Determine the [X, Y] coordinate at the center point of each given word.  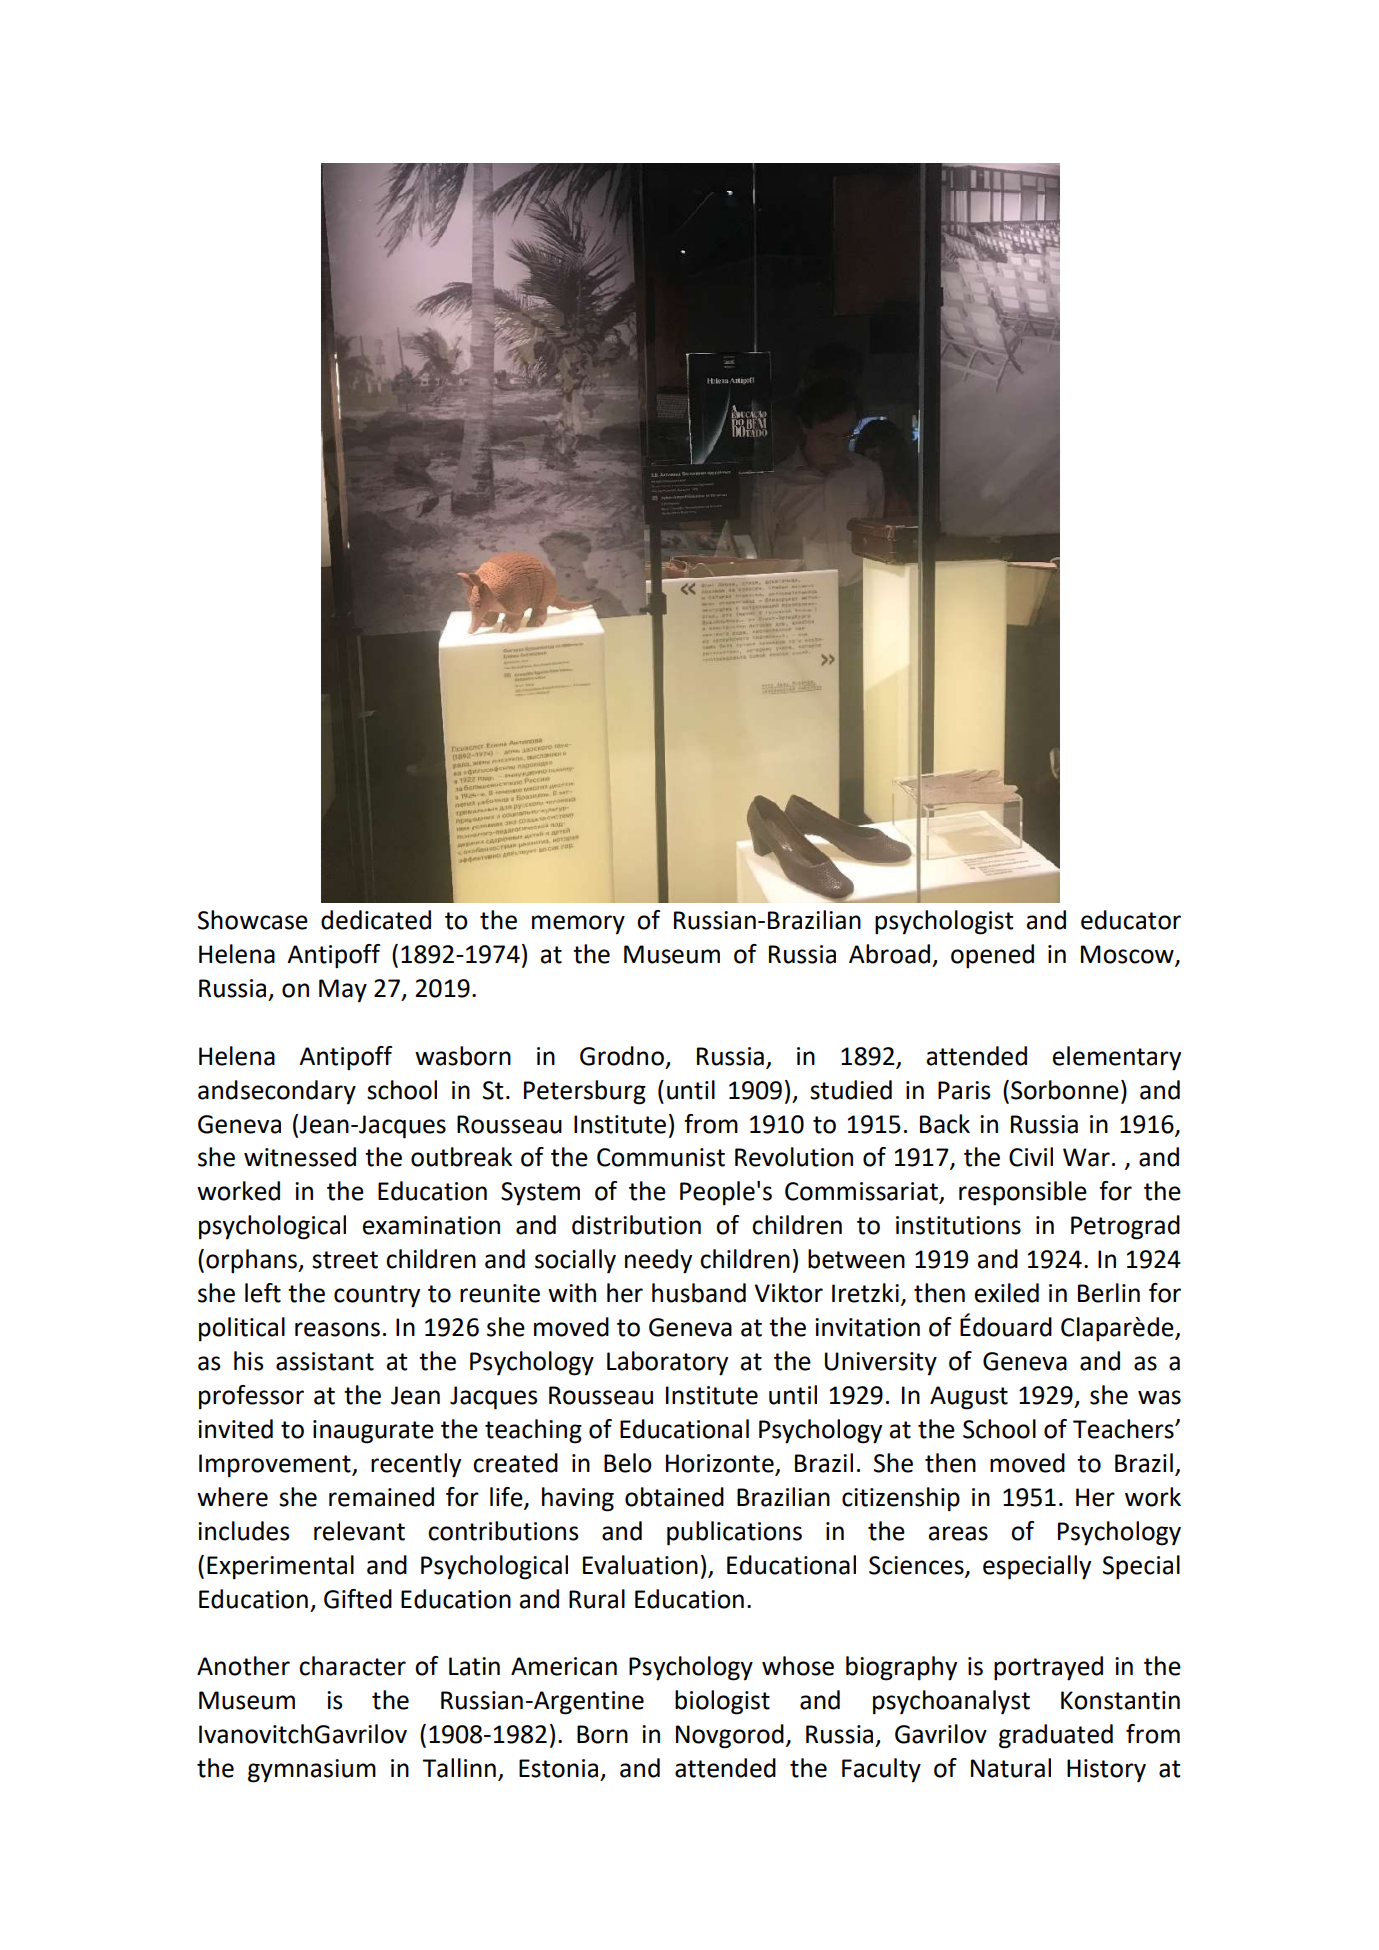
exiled [1007, 1293]
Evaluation [640, 1565]
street [345, 1260]
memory [578, 925]
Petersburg [585, 1092]
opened [992, 956]
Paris [964, 1090]
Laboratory [667, 1363]
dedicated [376, 920]
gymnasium [312, 1771]
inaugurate [373, 1432]
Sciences [917, 1566]
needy [658, 1261]
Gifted [358, 1599]
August [969, 1398]
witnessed [300, 1157]
